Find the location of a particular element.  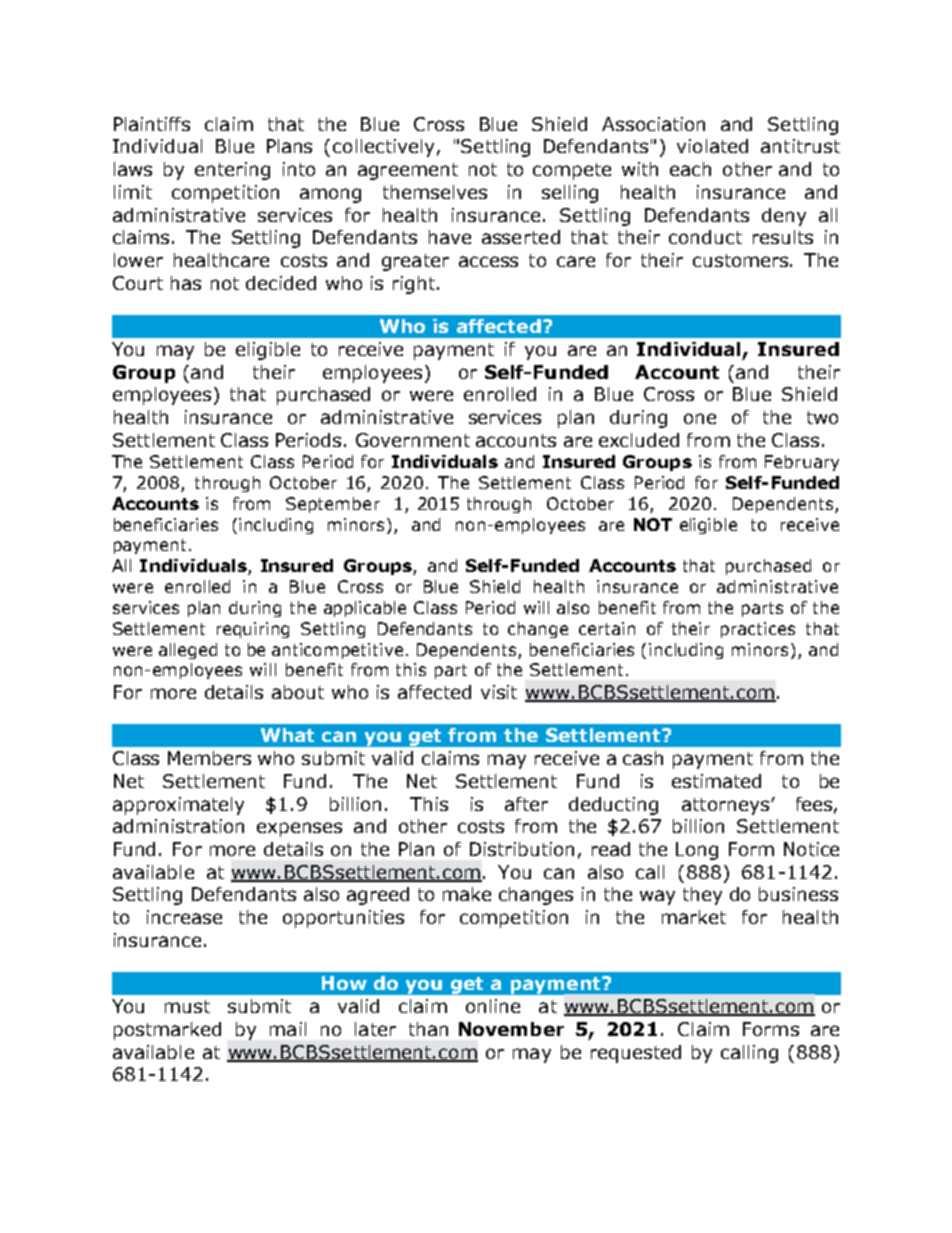

requiring is located at coordinates (253, 630).
